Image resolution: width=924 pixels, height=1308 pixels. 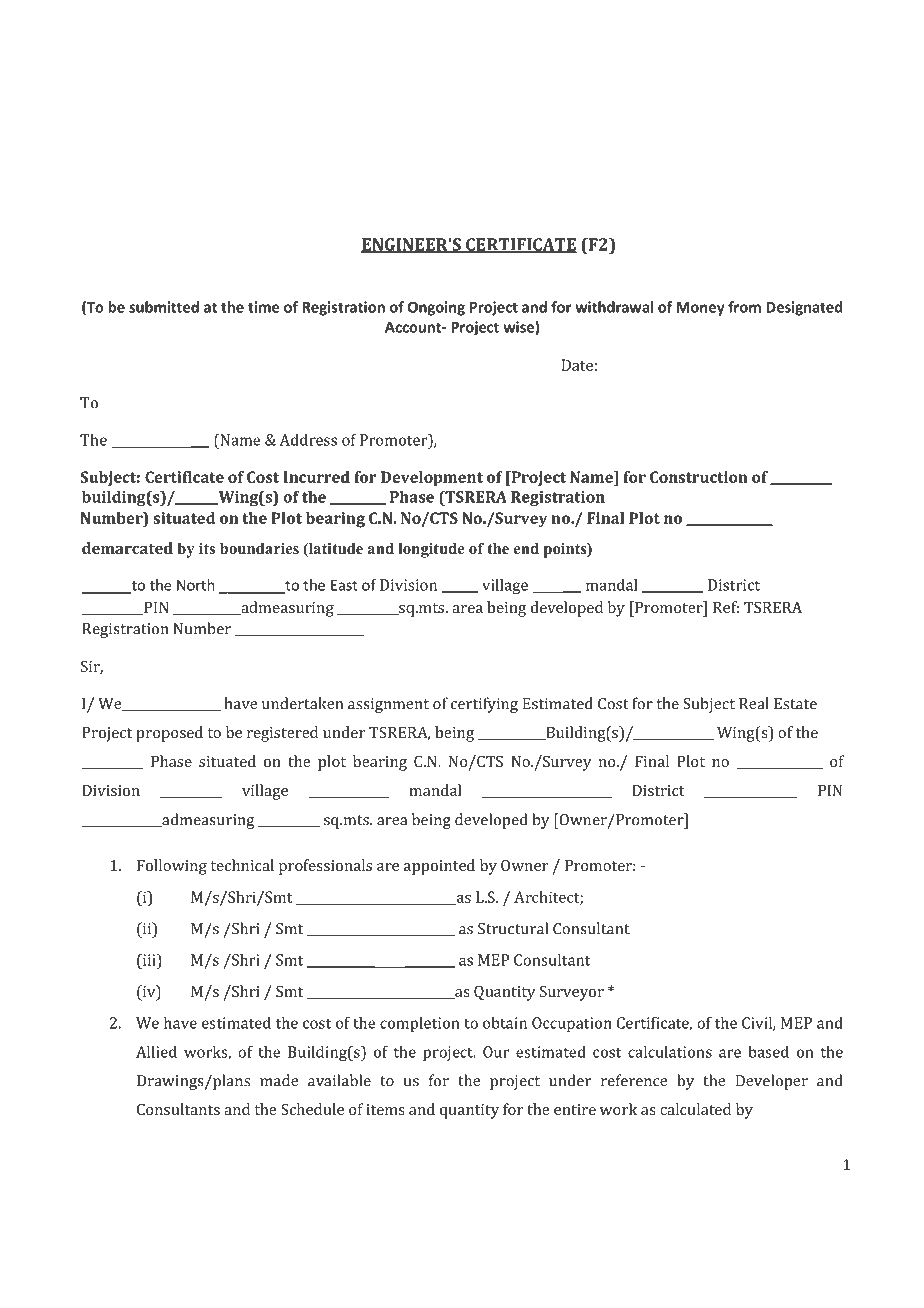 I want to click on Real, so click(x=754, y=703).
